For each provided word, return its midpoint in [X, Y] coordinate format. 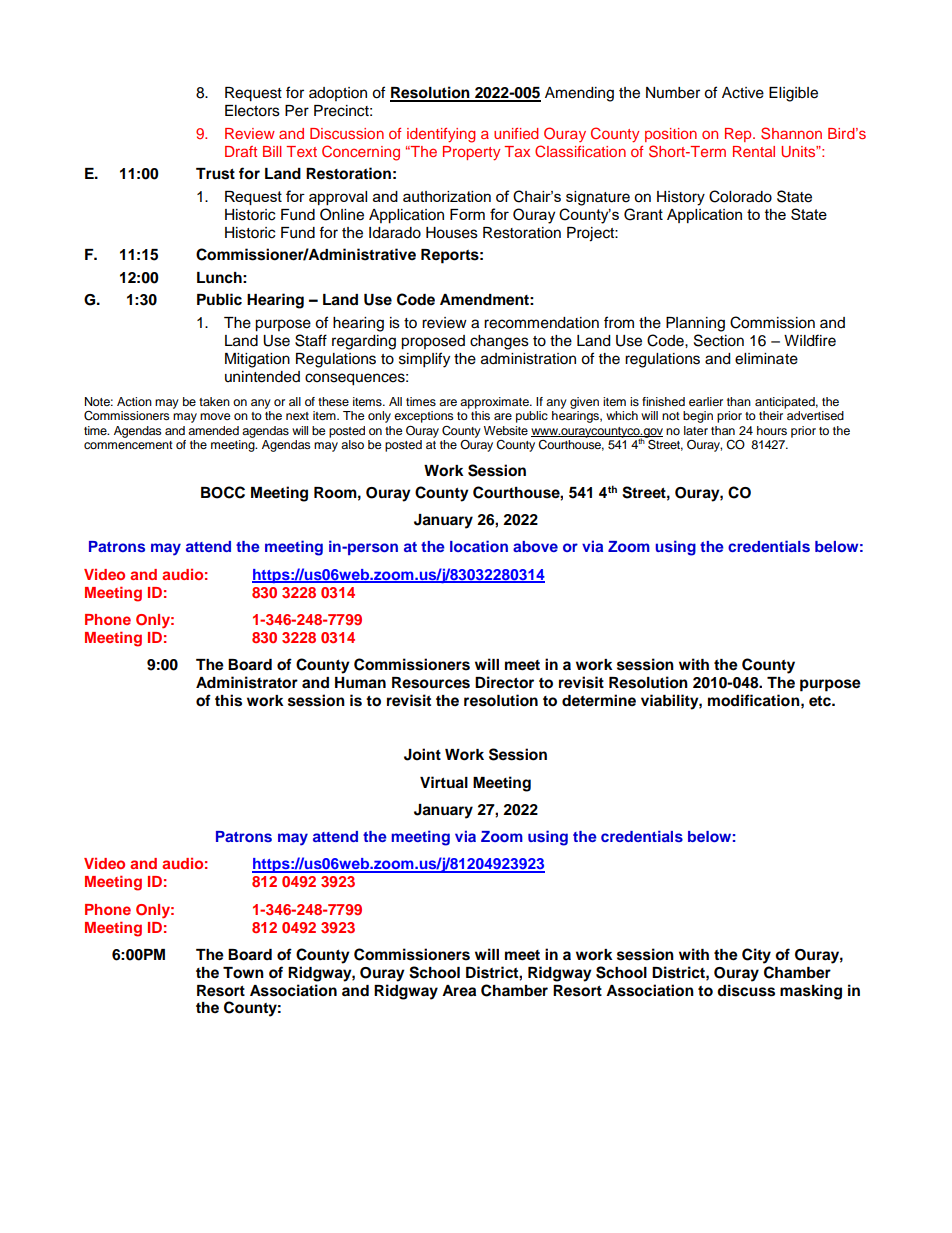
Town [243, 973]
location [479, 546]
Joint [422, 754]
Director [504, 682]
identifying [441, 135]
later [696, 430]
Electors [252, 111]
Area [459, 991]
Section [719, 340]
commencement [128, 445]
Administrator [247, 682]
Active [743, 93]
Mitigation [257, 360]
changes [499, 342]
